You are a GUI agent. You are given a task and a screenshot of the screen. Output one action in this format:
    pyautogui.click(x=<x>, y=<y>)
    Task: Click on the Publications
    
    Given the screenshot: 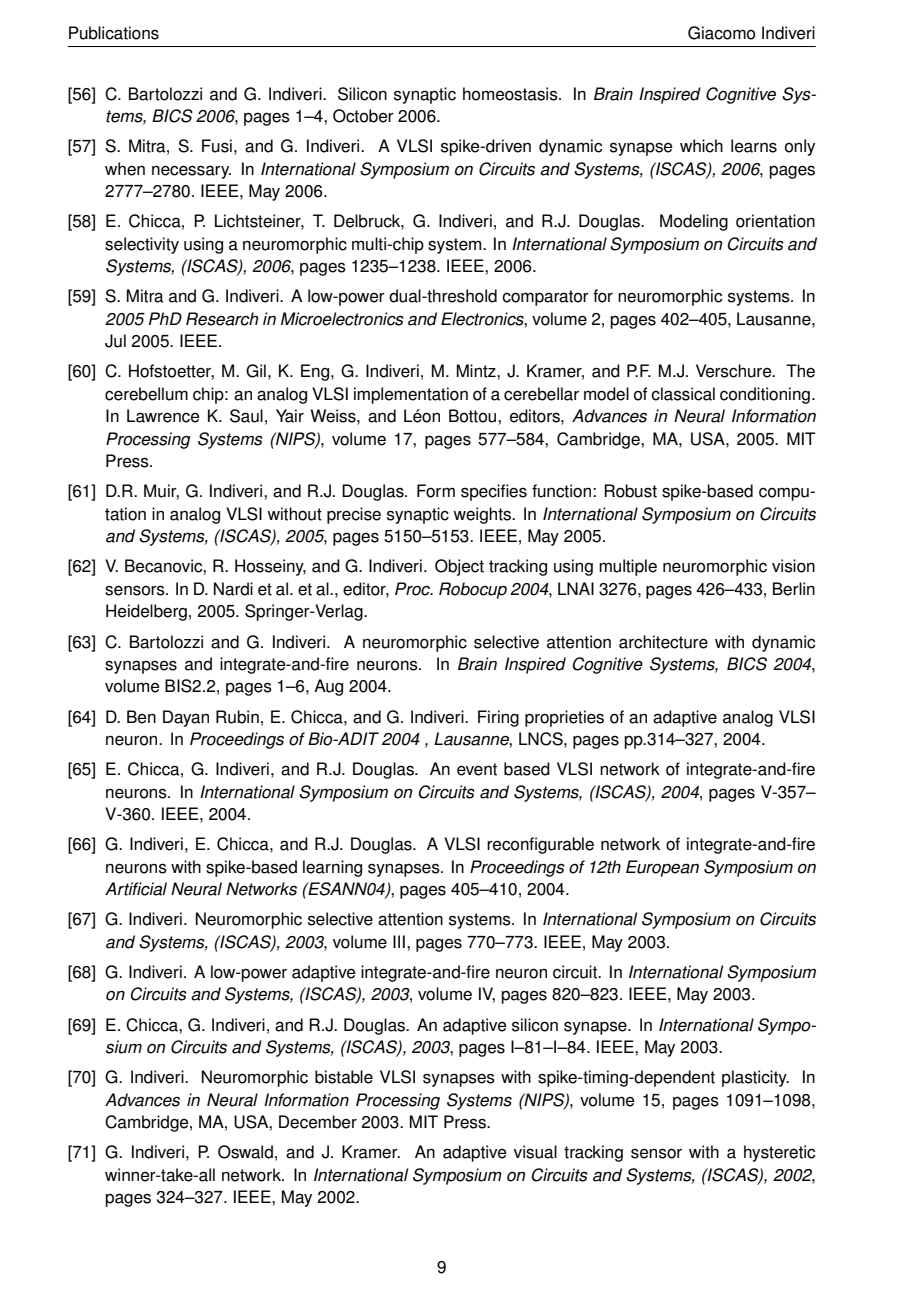 What is the action you would take?
    pyautogui.click(x=114, y=33)
